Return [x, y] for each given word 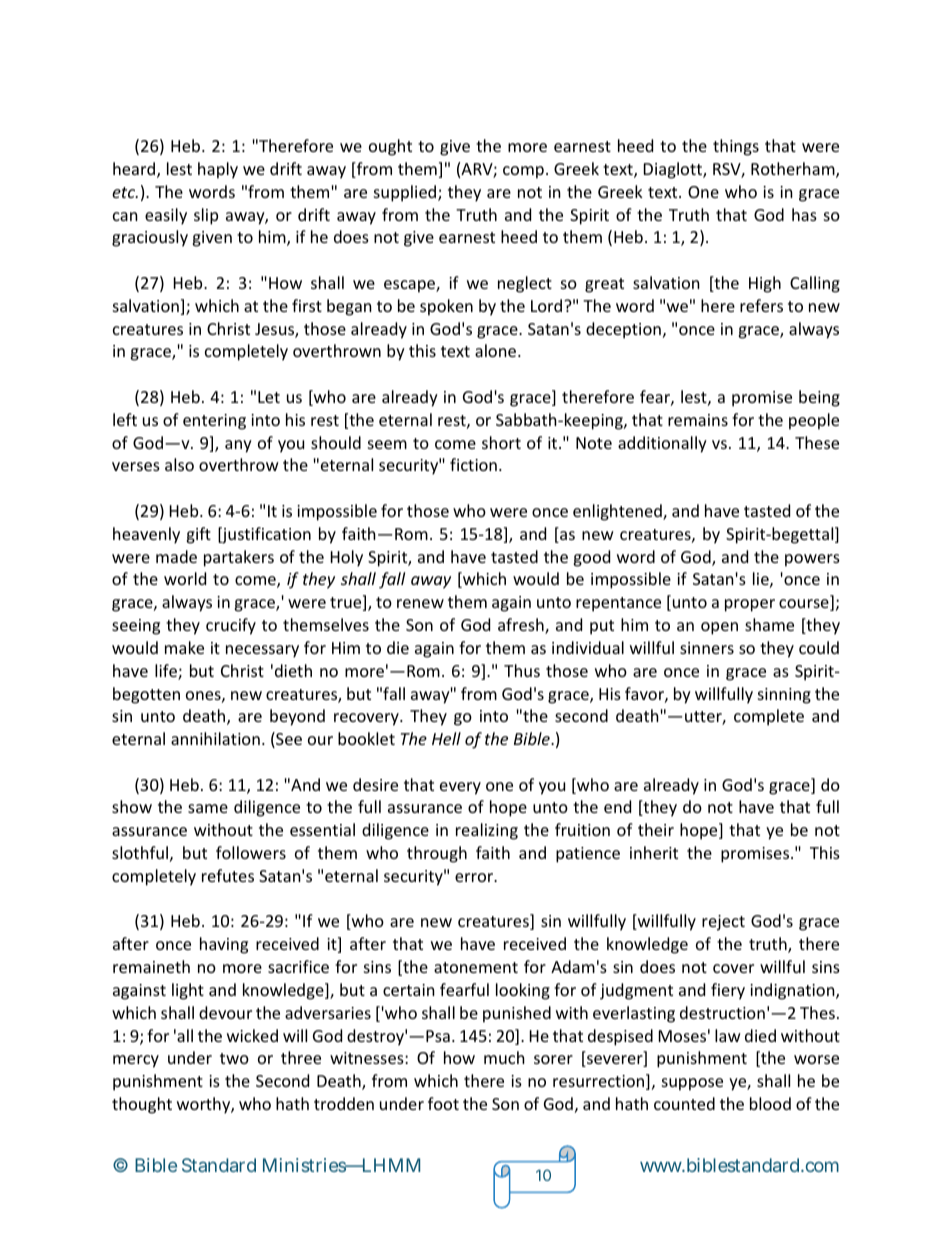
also [179, 464]
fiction [473, 464]
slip [206, 216]
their [656, 829]
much [504, 1057]
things [736, 147]
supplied [406, 193]
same [208, 808]
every [460, 788]
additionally [662, 444]
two [234, 1058]
